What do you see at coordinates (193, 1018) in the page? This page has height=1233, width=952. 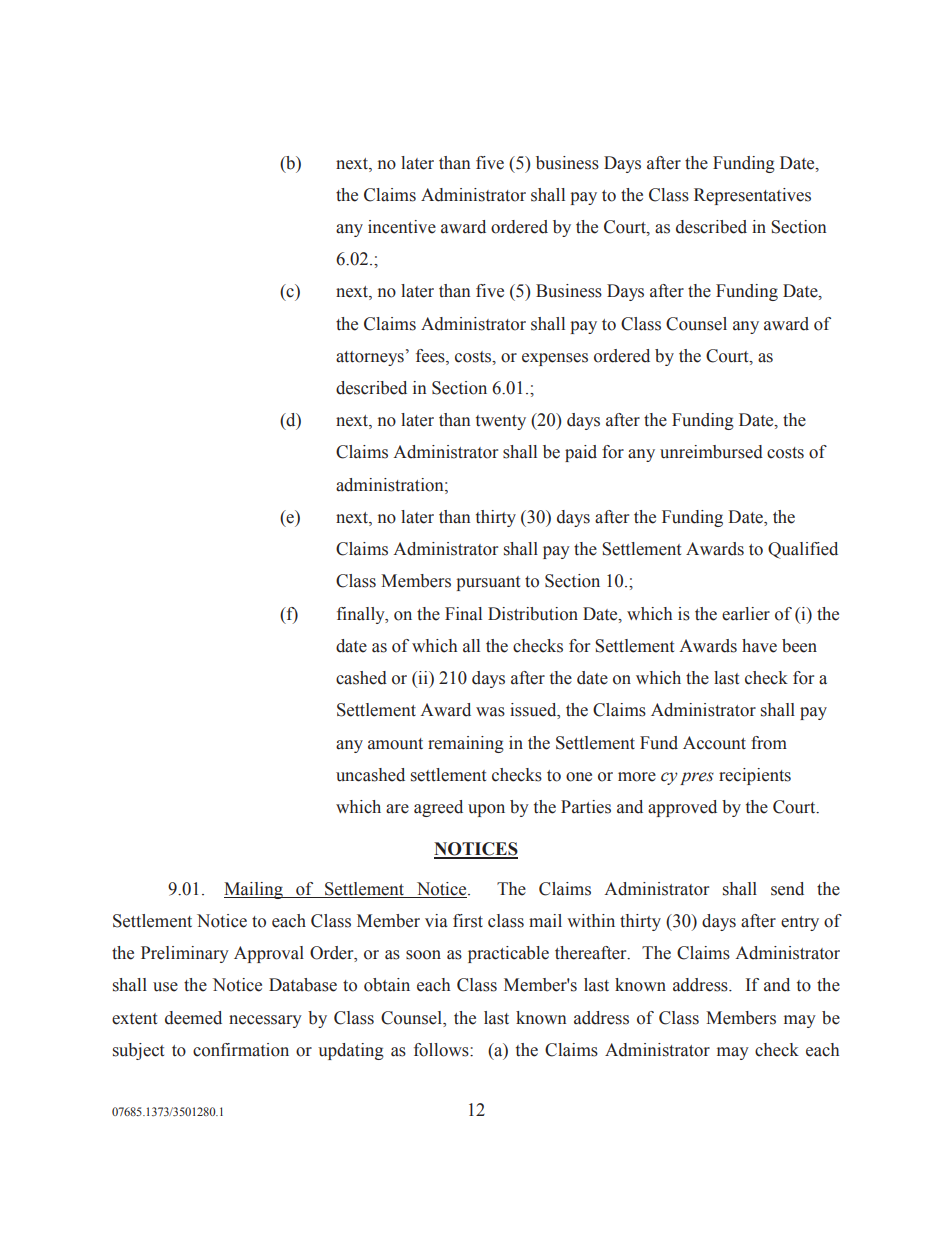 I see `deemed` at bounding box center [193, 1018].
